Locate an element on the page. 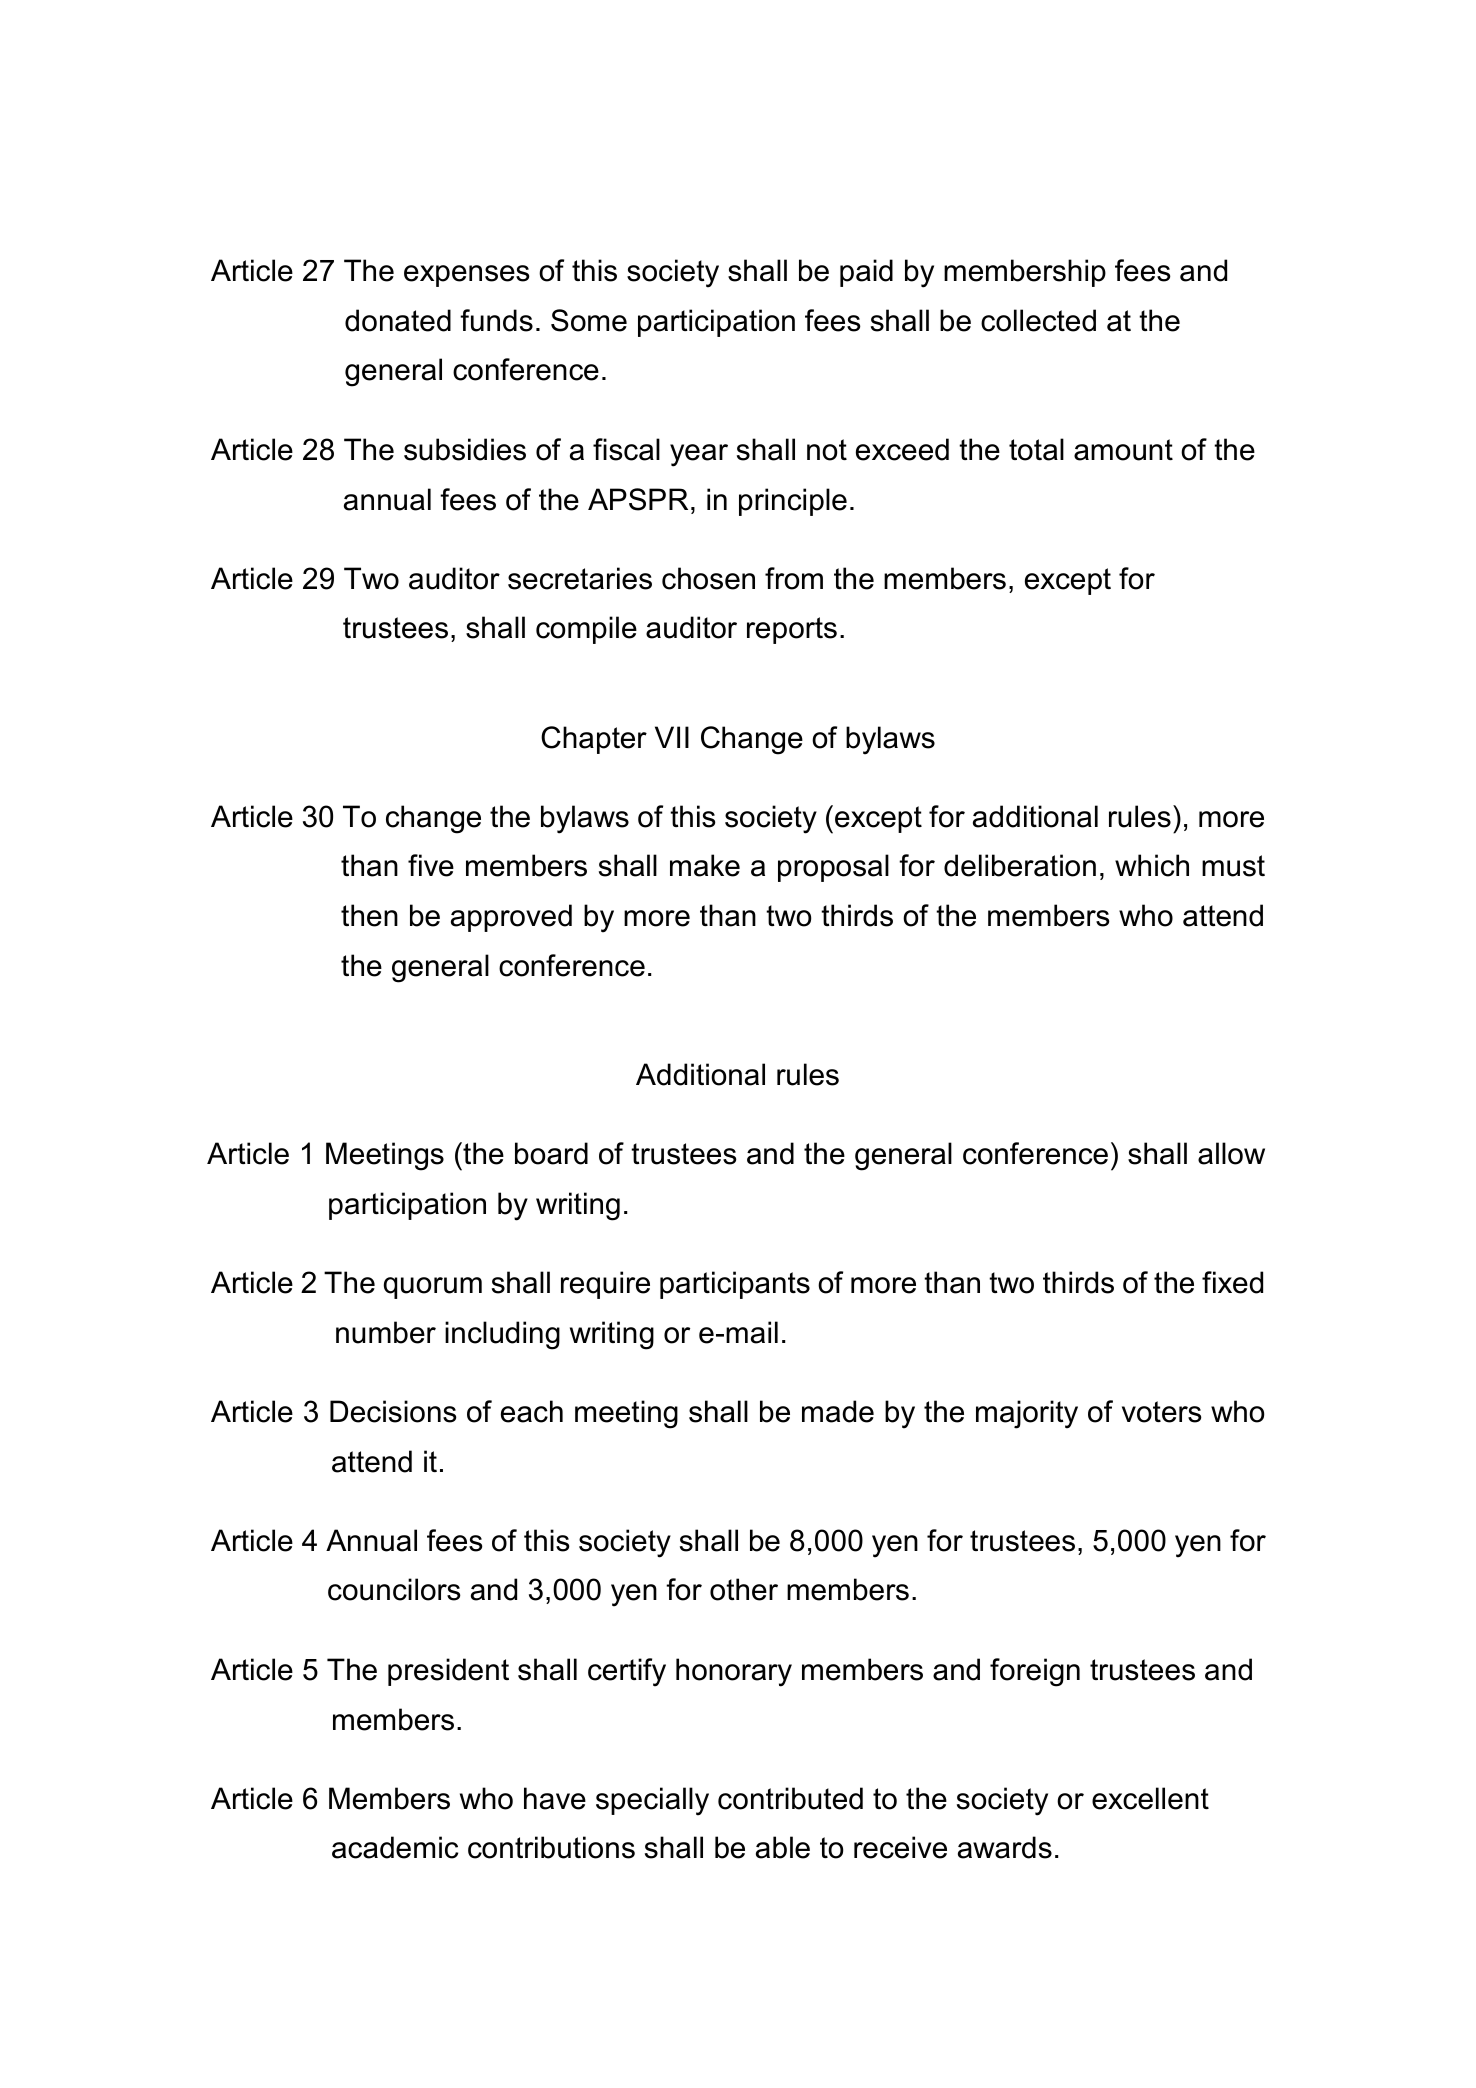  paid is located at coordinates (866, 273).
